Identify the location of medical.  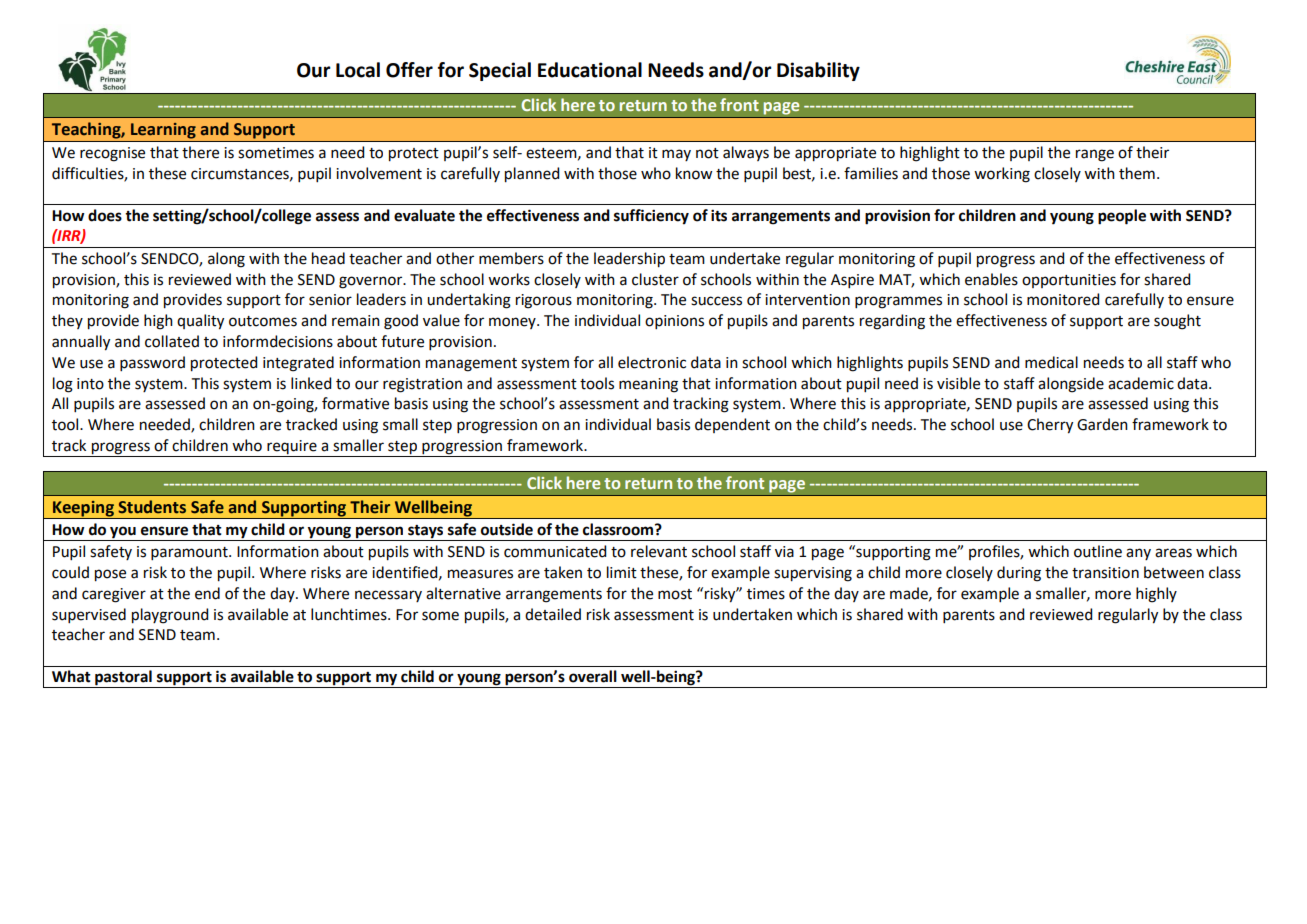
(1051, 362).
